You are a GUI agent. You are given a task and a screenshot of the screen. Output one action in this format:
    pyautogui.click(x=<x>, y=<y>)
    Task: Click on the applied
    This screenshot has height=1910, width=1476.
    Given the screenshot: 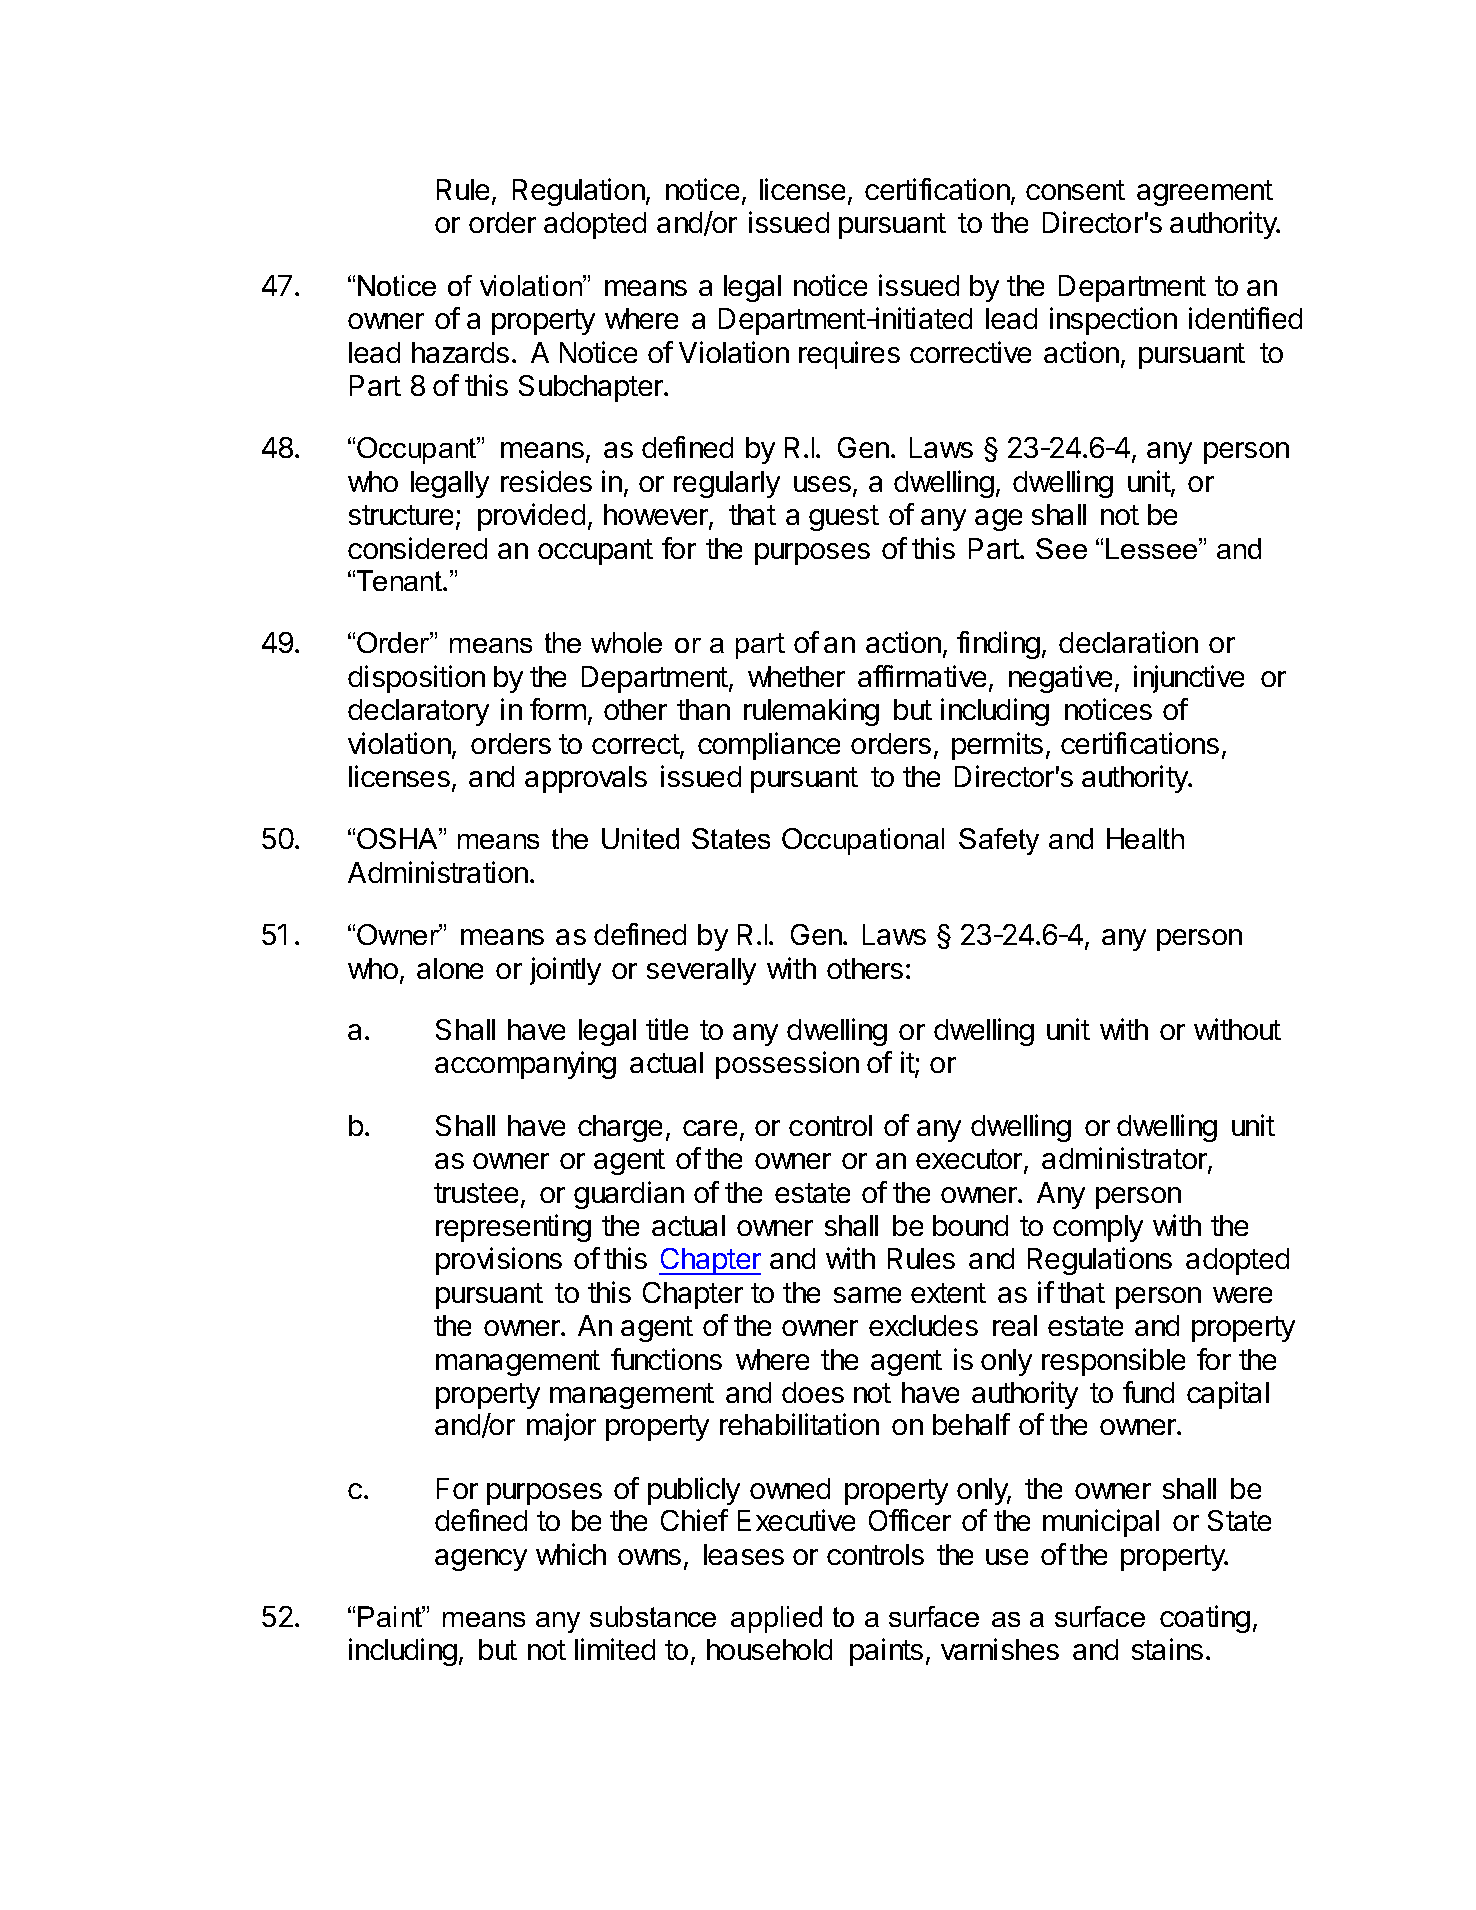 What is the action you would take?
    pyautogui.click(x=776, y=1619)
